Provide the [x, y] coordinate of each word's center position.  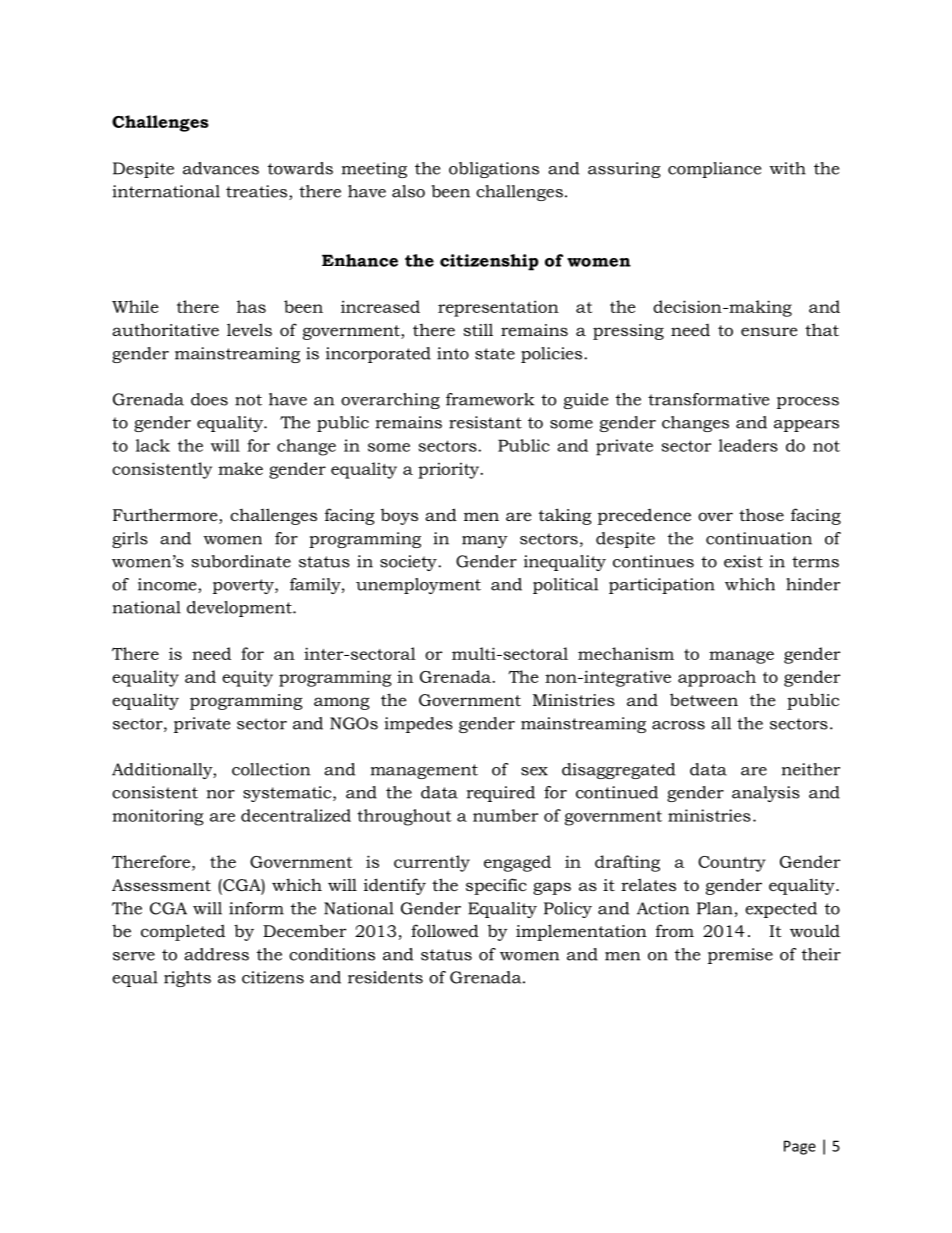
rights [187, 979]
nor [221, 794]
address [216, 954]
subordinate [241, 561]
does [209, 399]
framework [490, 399]
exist [743, 561]
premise [740, 956]
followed [445, 930]
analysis [766, 794]
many [485, 542]
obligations [494, 170]
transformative [708, 399]
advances [221, 168]
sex [534, 771]
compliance [714, 170]
